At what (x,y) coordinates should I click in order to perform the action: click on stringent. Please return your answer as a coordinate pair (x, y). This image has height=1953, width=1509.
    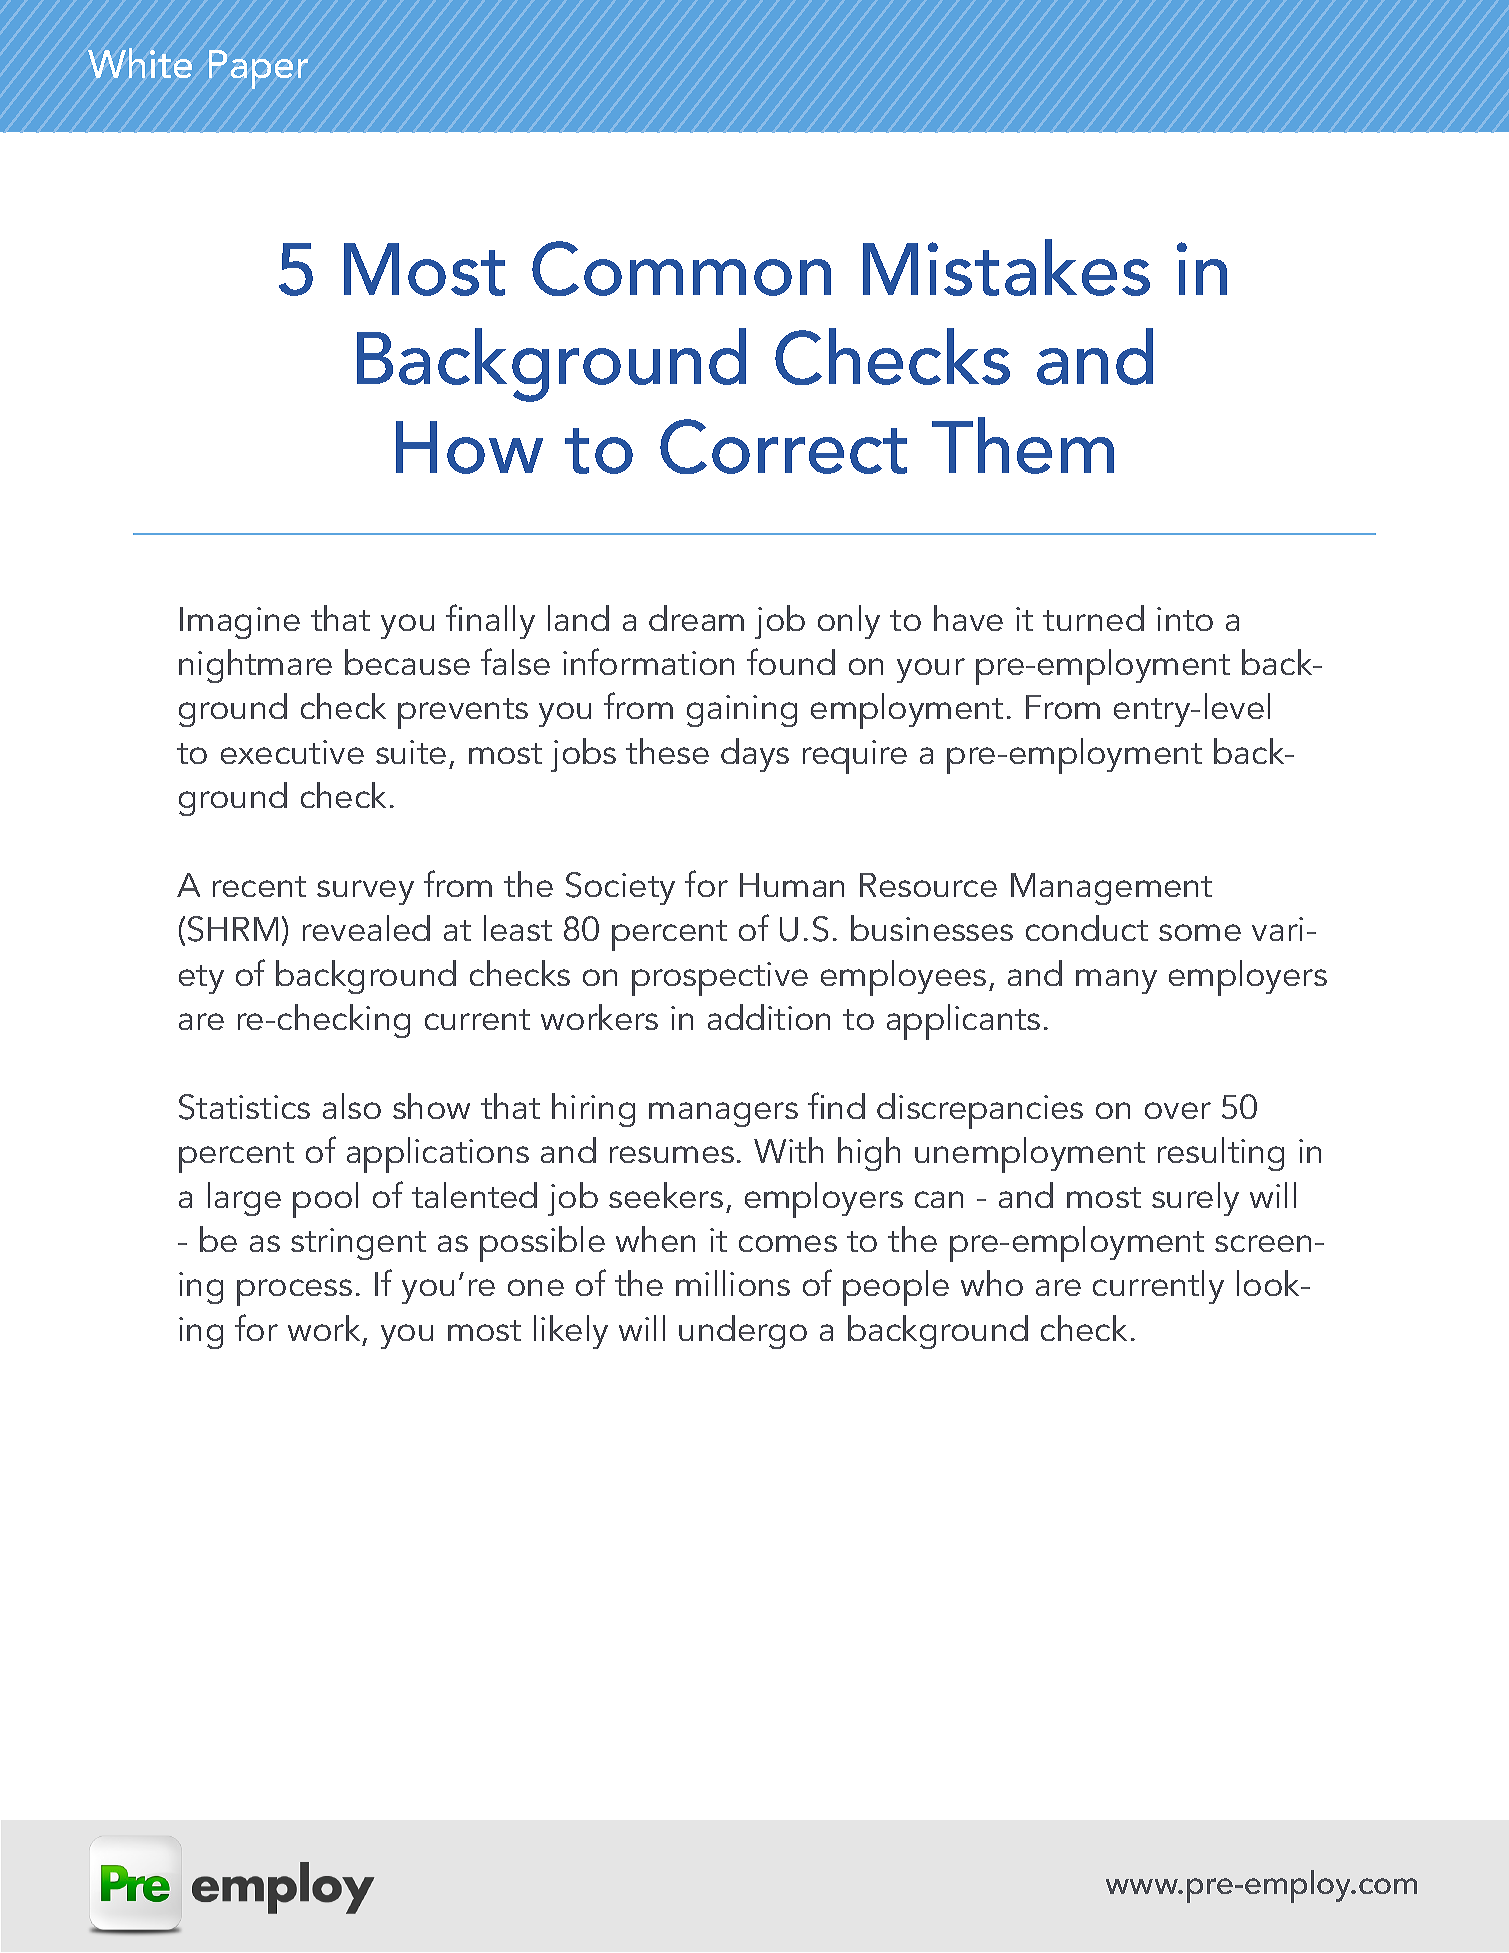
    Looking at the image, I should click on (358, 1244).
